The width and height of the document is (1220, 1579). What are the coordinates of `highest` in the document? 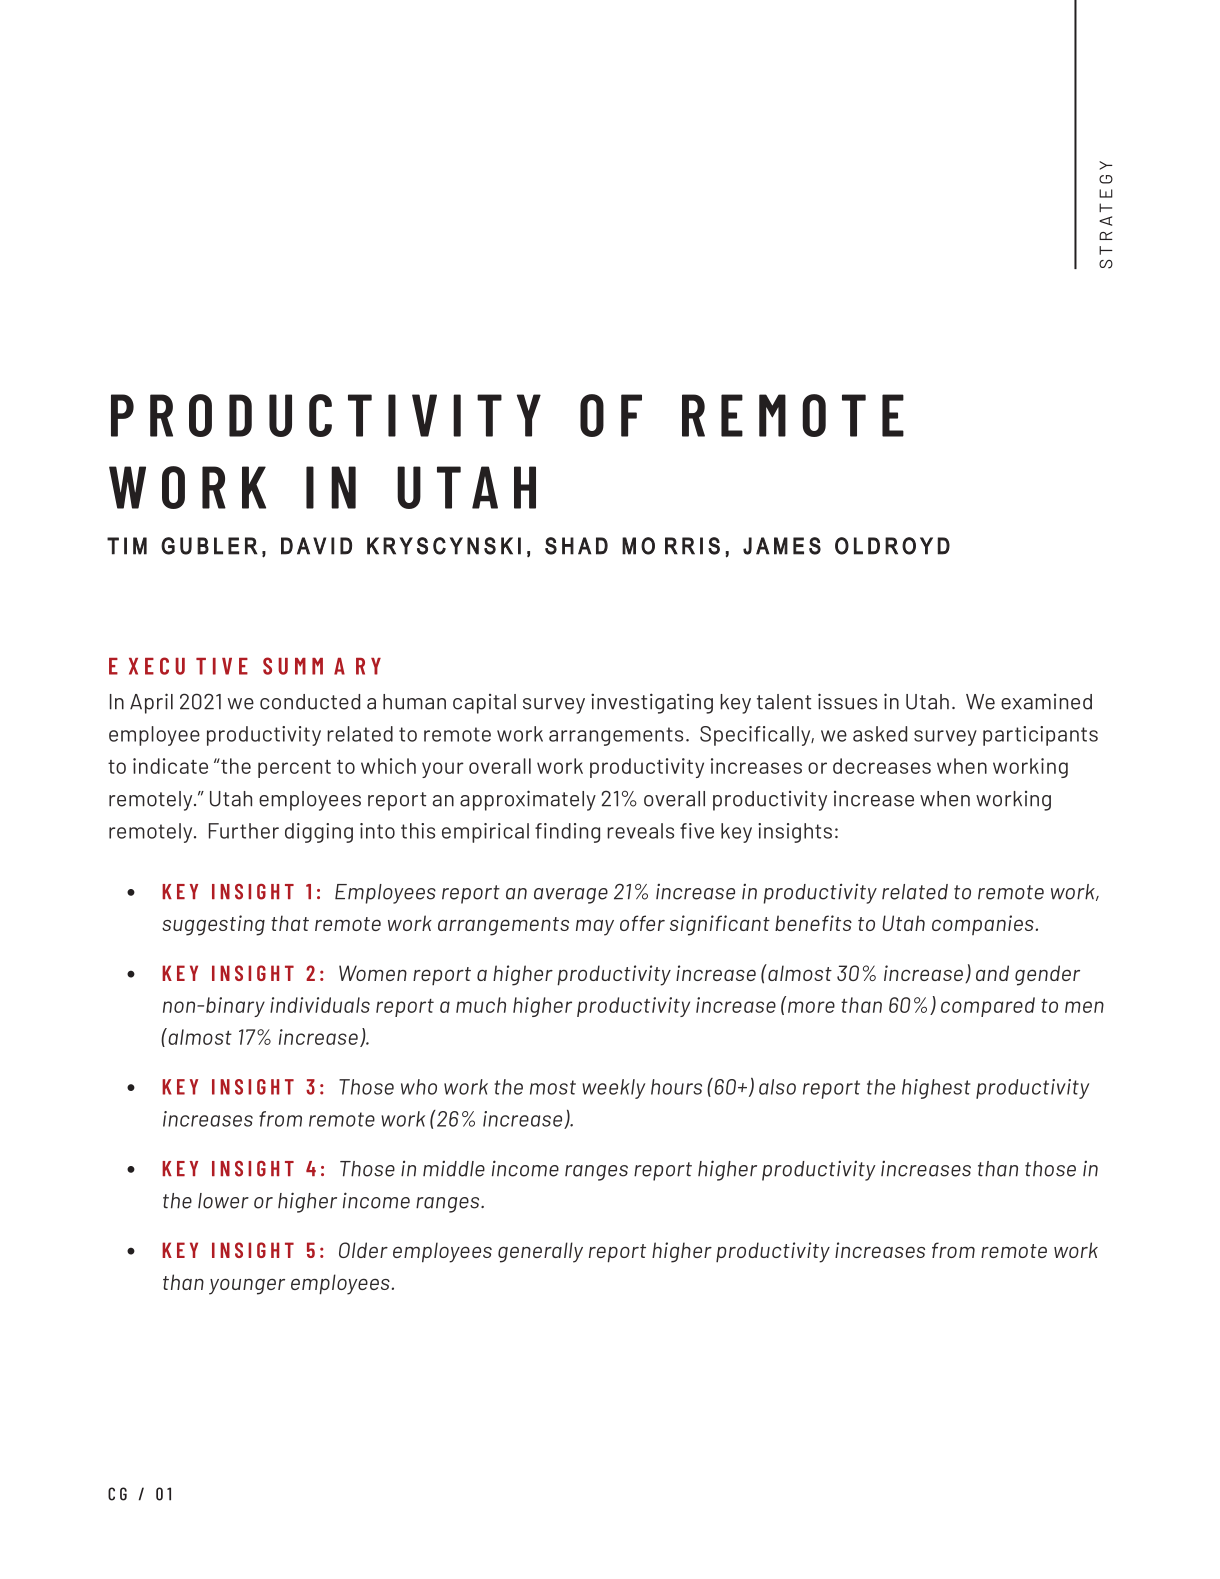 It's located at (936, 1089).
